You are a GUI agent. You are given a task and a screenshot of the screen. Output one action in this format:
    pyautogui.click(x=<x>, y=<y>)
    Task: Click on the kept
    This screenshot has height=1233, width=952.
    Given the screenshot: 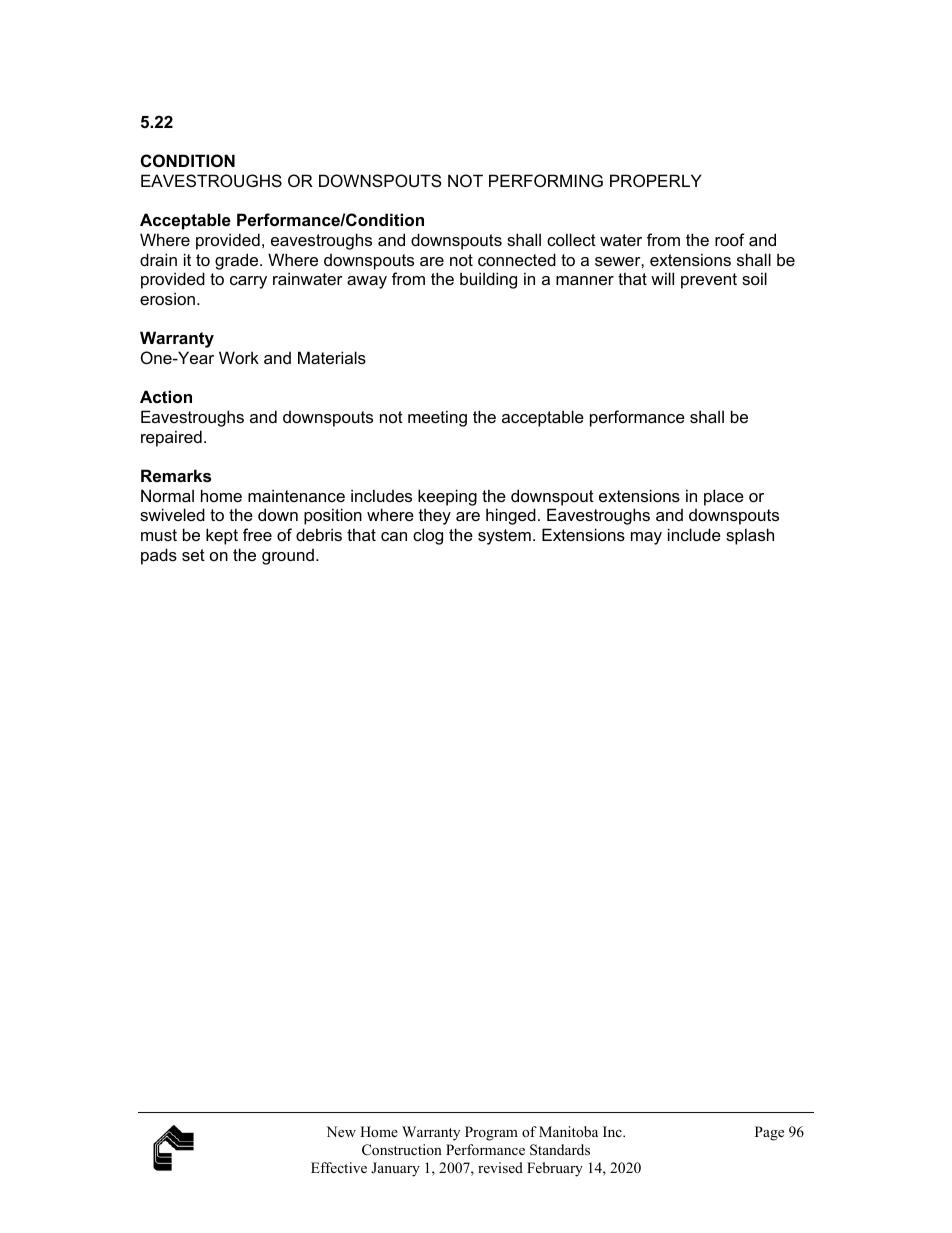 What is the action you would take?
    pyautogui.click(x=222, y=536)
